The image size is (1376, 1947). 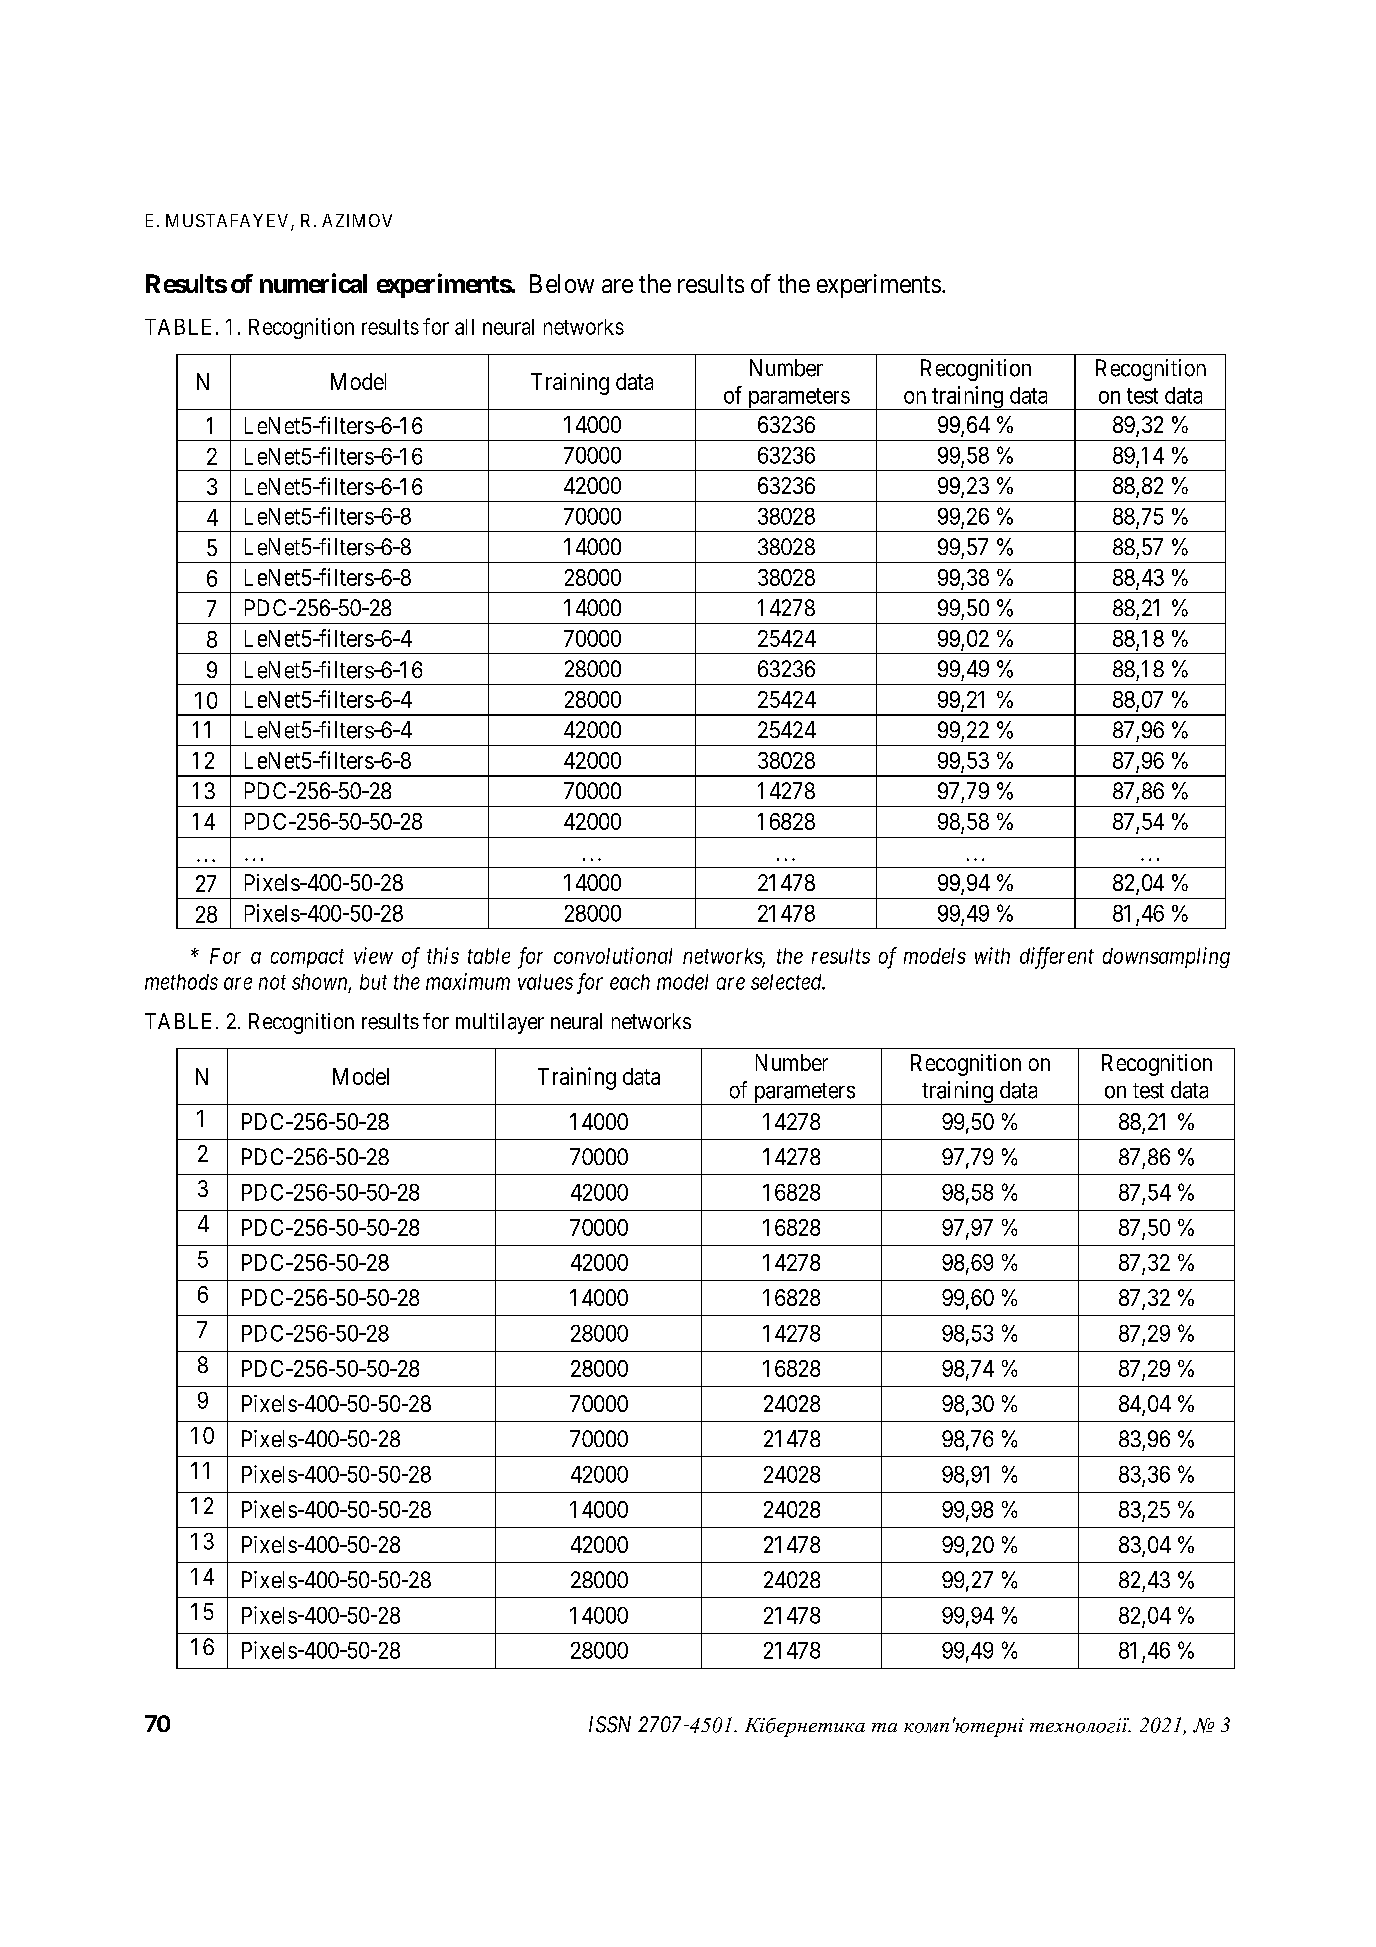 I want to click on Below, so click(x=562, y=283).
